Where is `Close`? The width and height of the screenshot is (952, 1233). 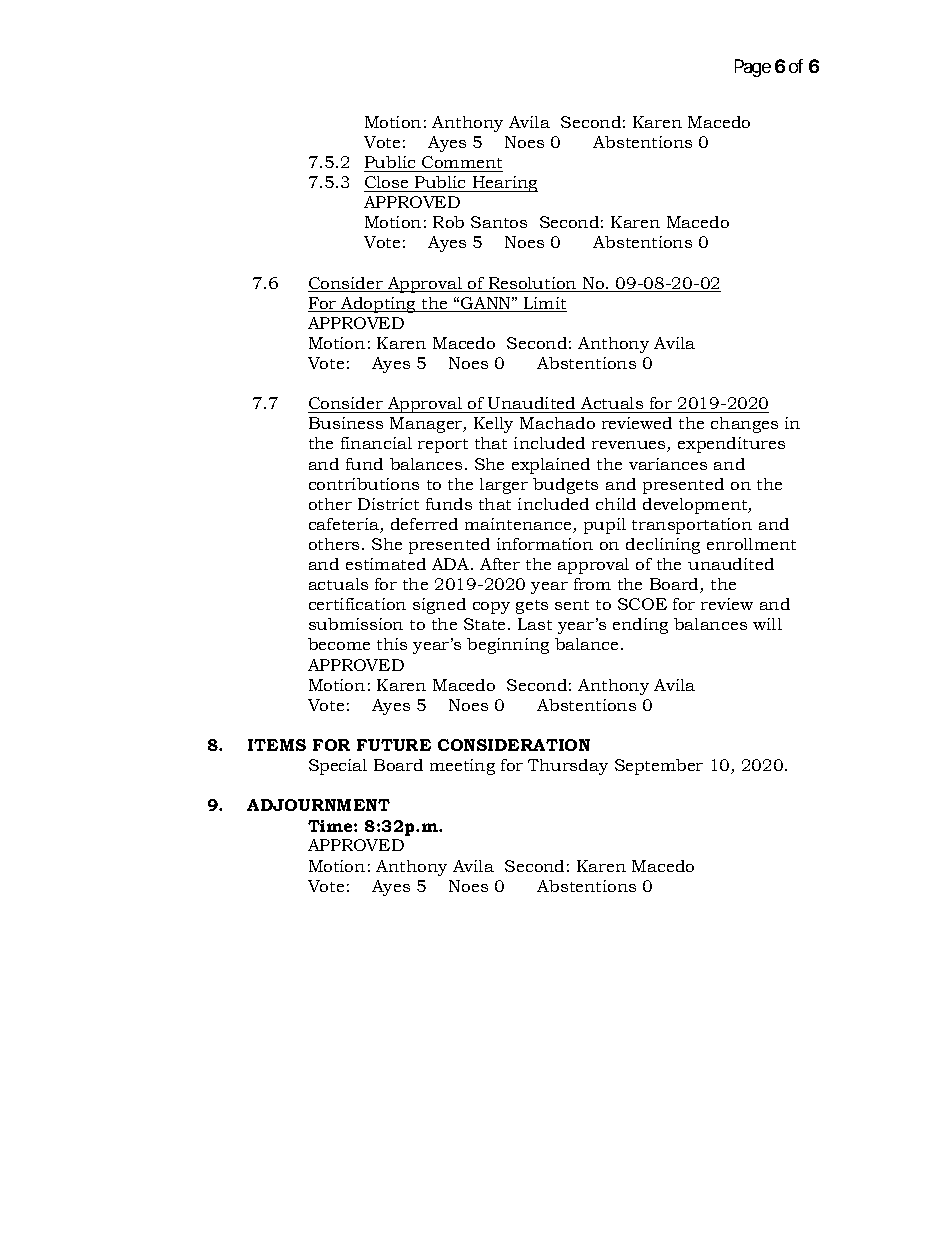 Close is located at coordinates (386, 182).
